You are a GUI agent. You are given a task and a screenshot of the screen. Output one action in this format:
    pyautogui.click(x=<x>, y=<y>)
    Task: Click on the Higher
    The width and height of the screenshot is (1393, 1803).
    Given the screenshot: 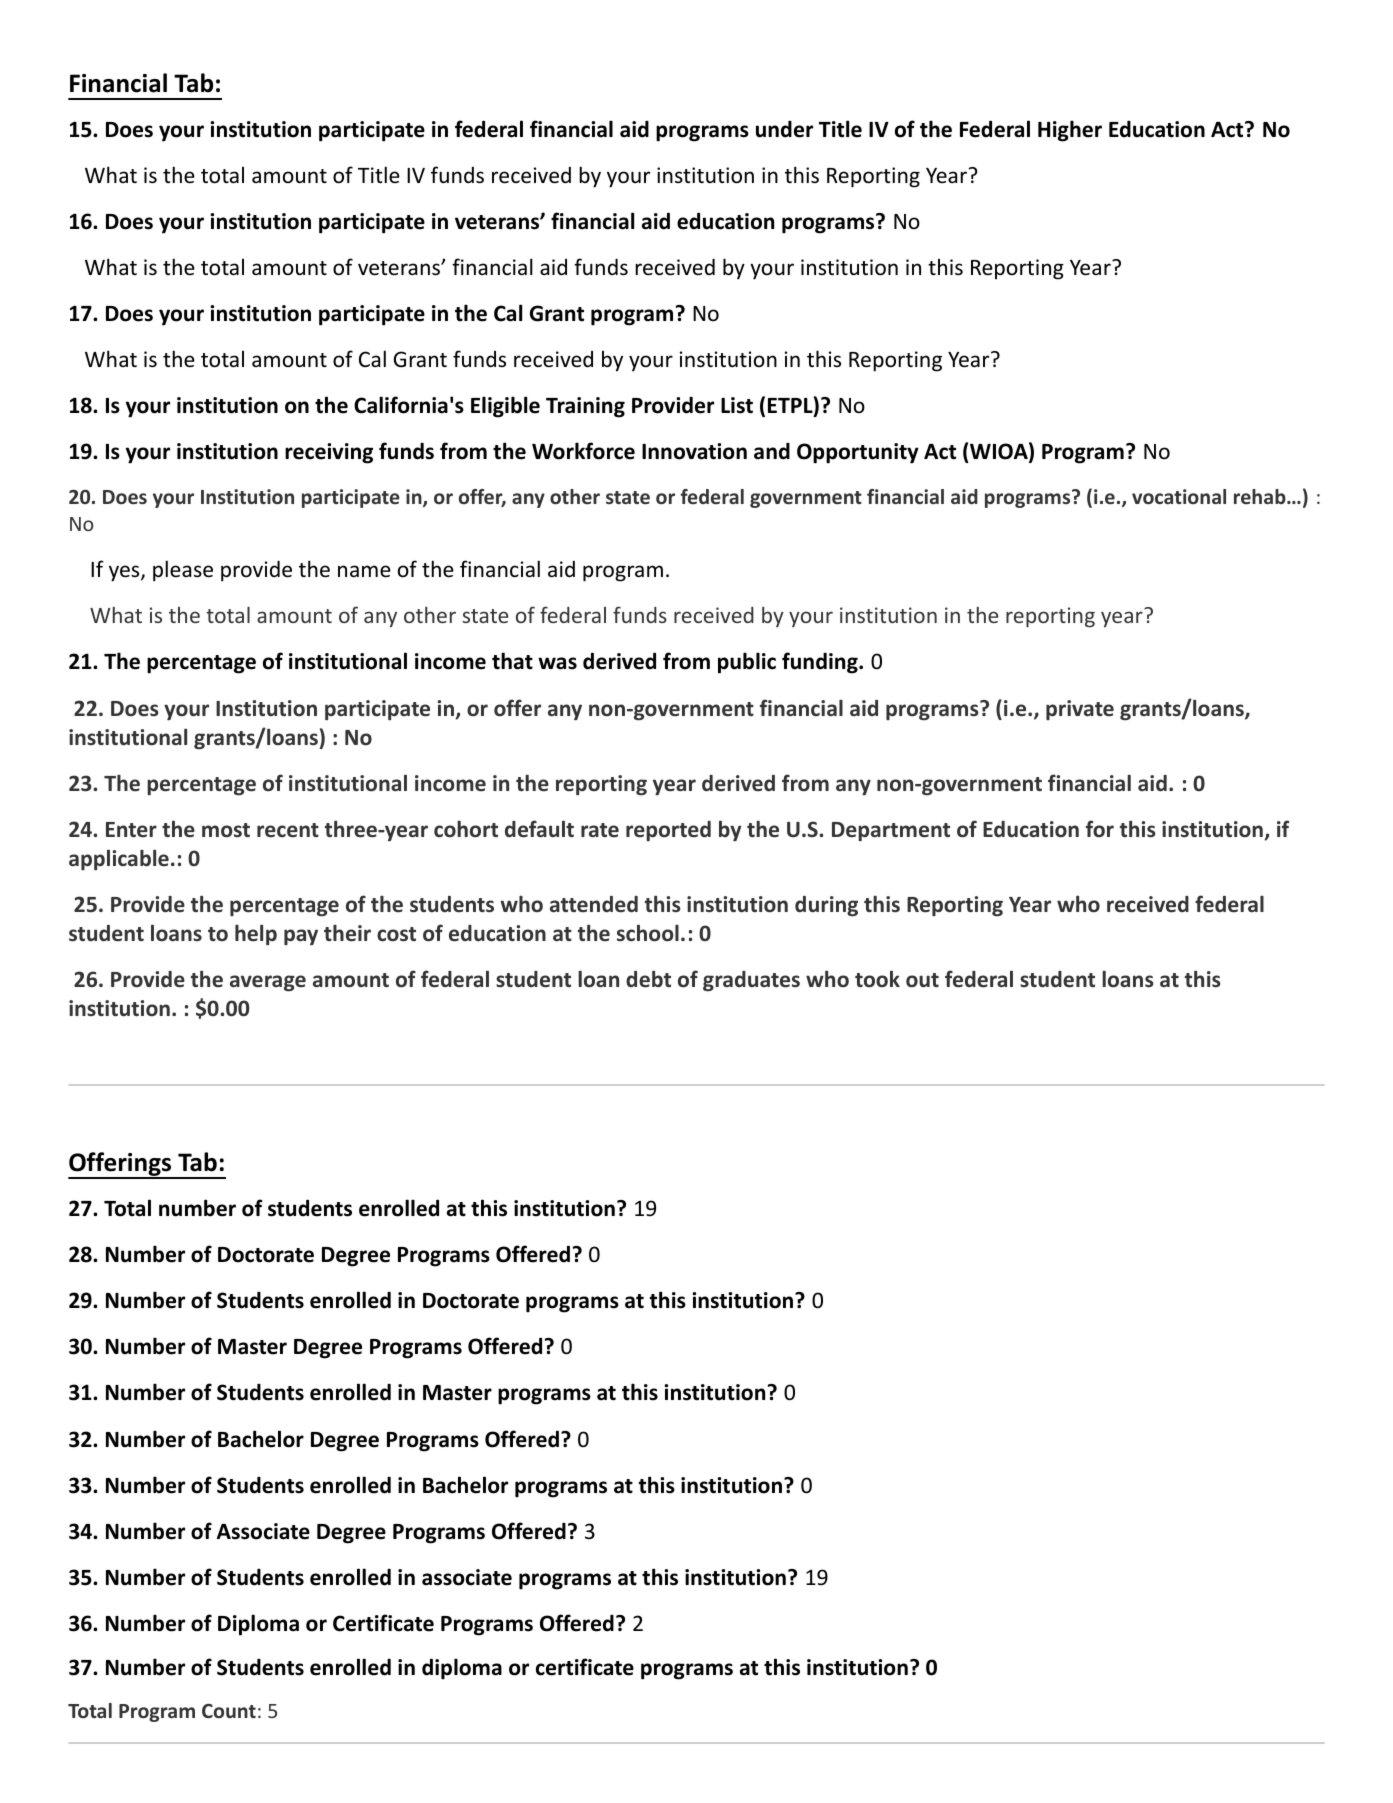 What is the action you would take?
    pyautogui.click(x=1070, y=131)
